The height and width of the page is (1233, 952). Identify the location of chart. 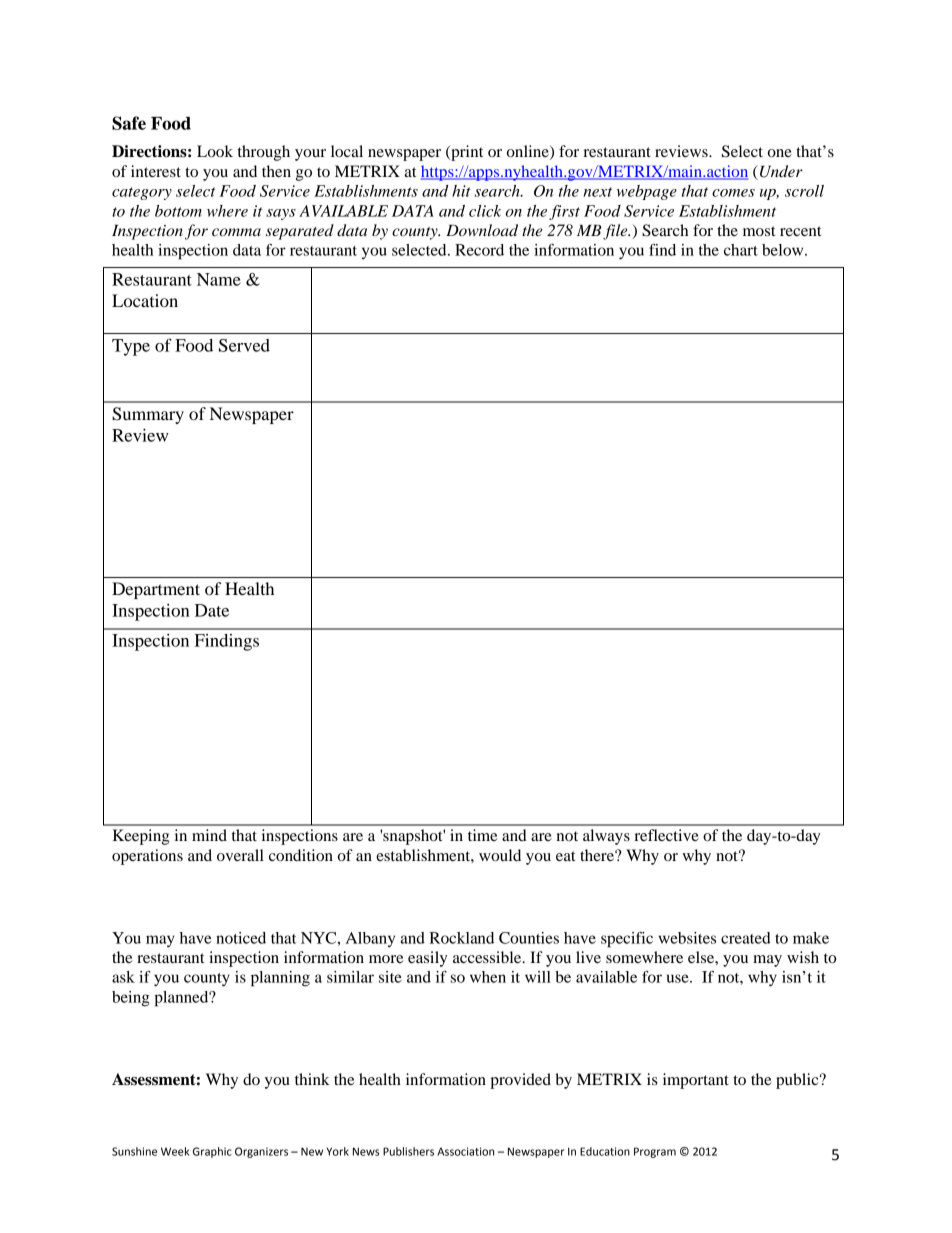
(741, 250).
